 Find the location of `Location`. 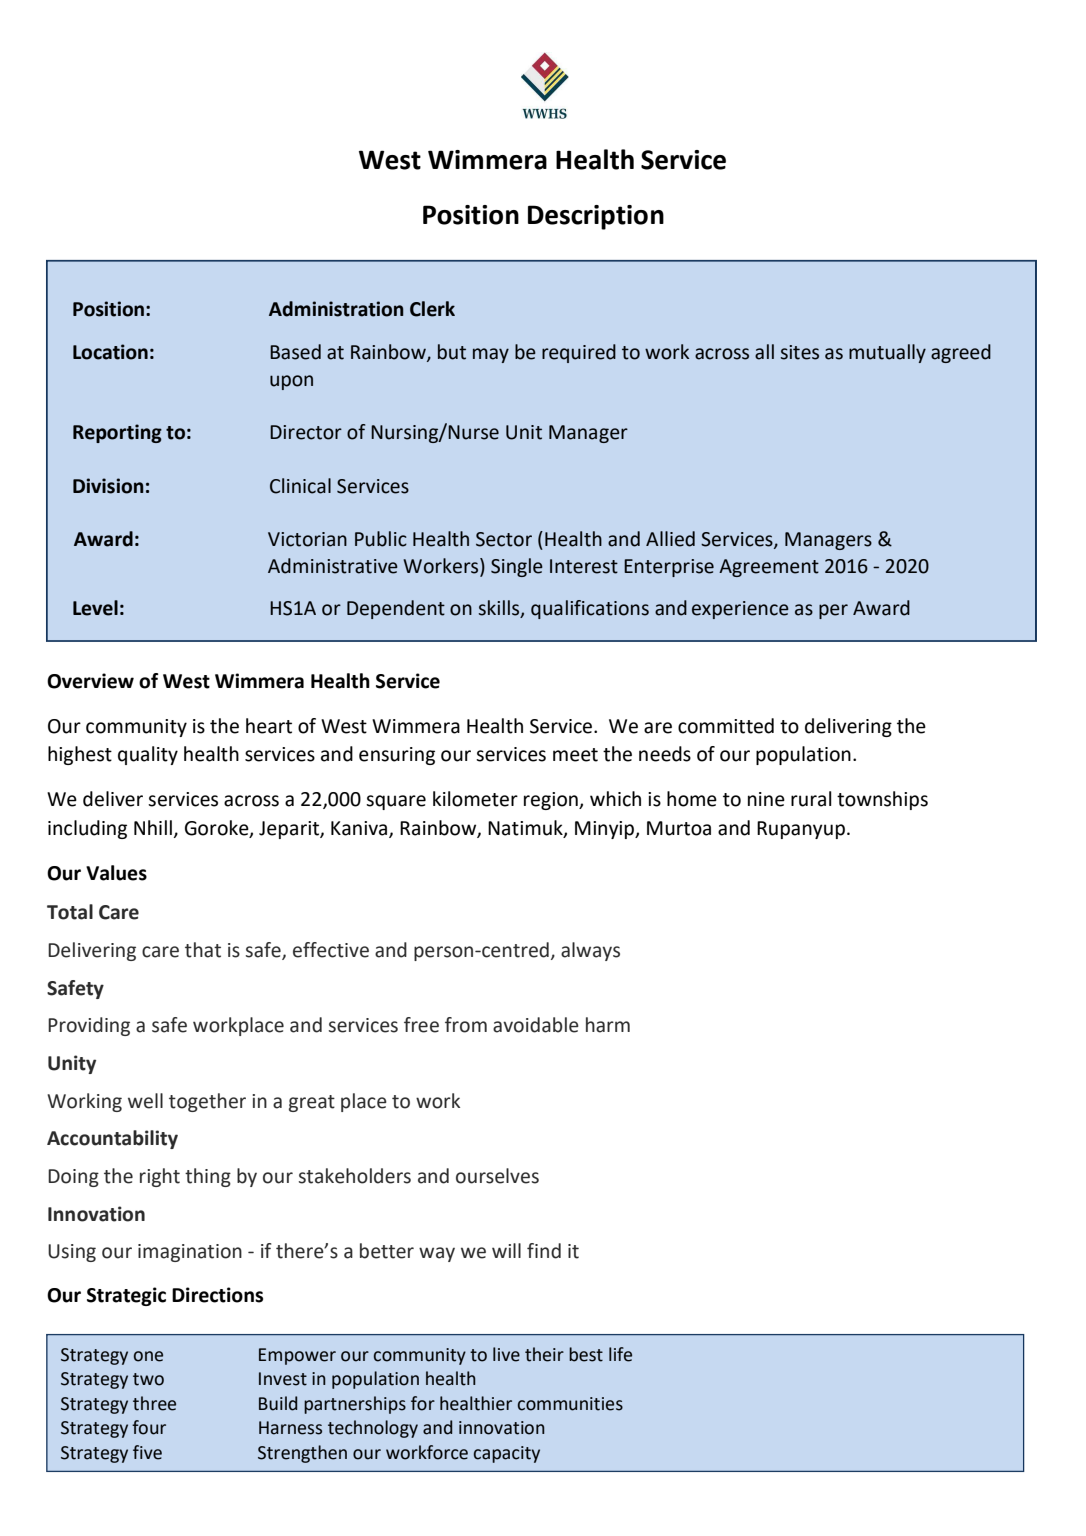

Location is located at coordinates (110, 352).
